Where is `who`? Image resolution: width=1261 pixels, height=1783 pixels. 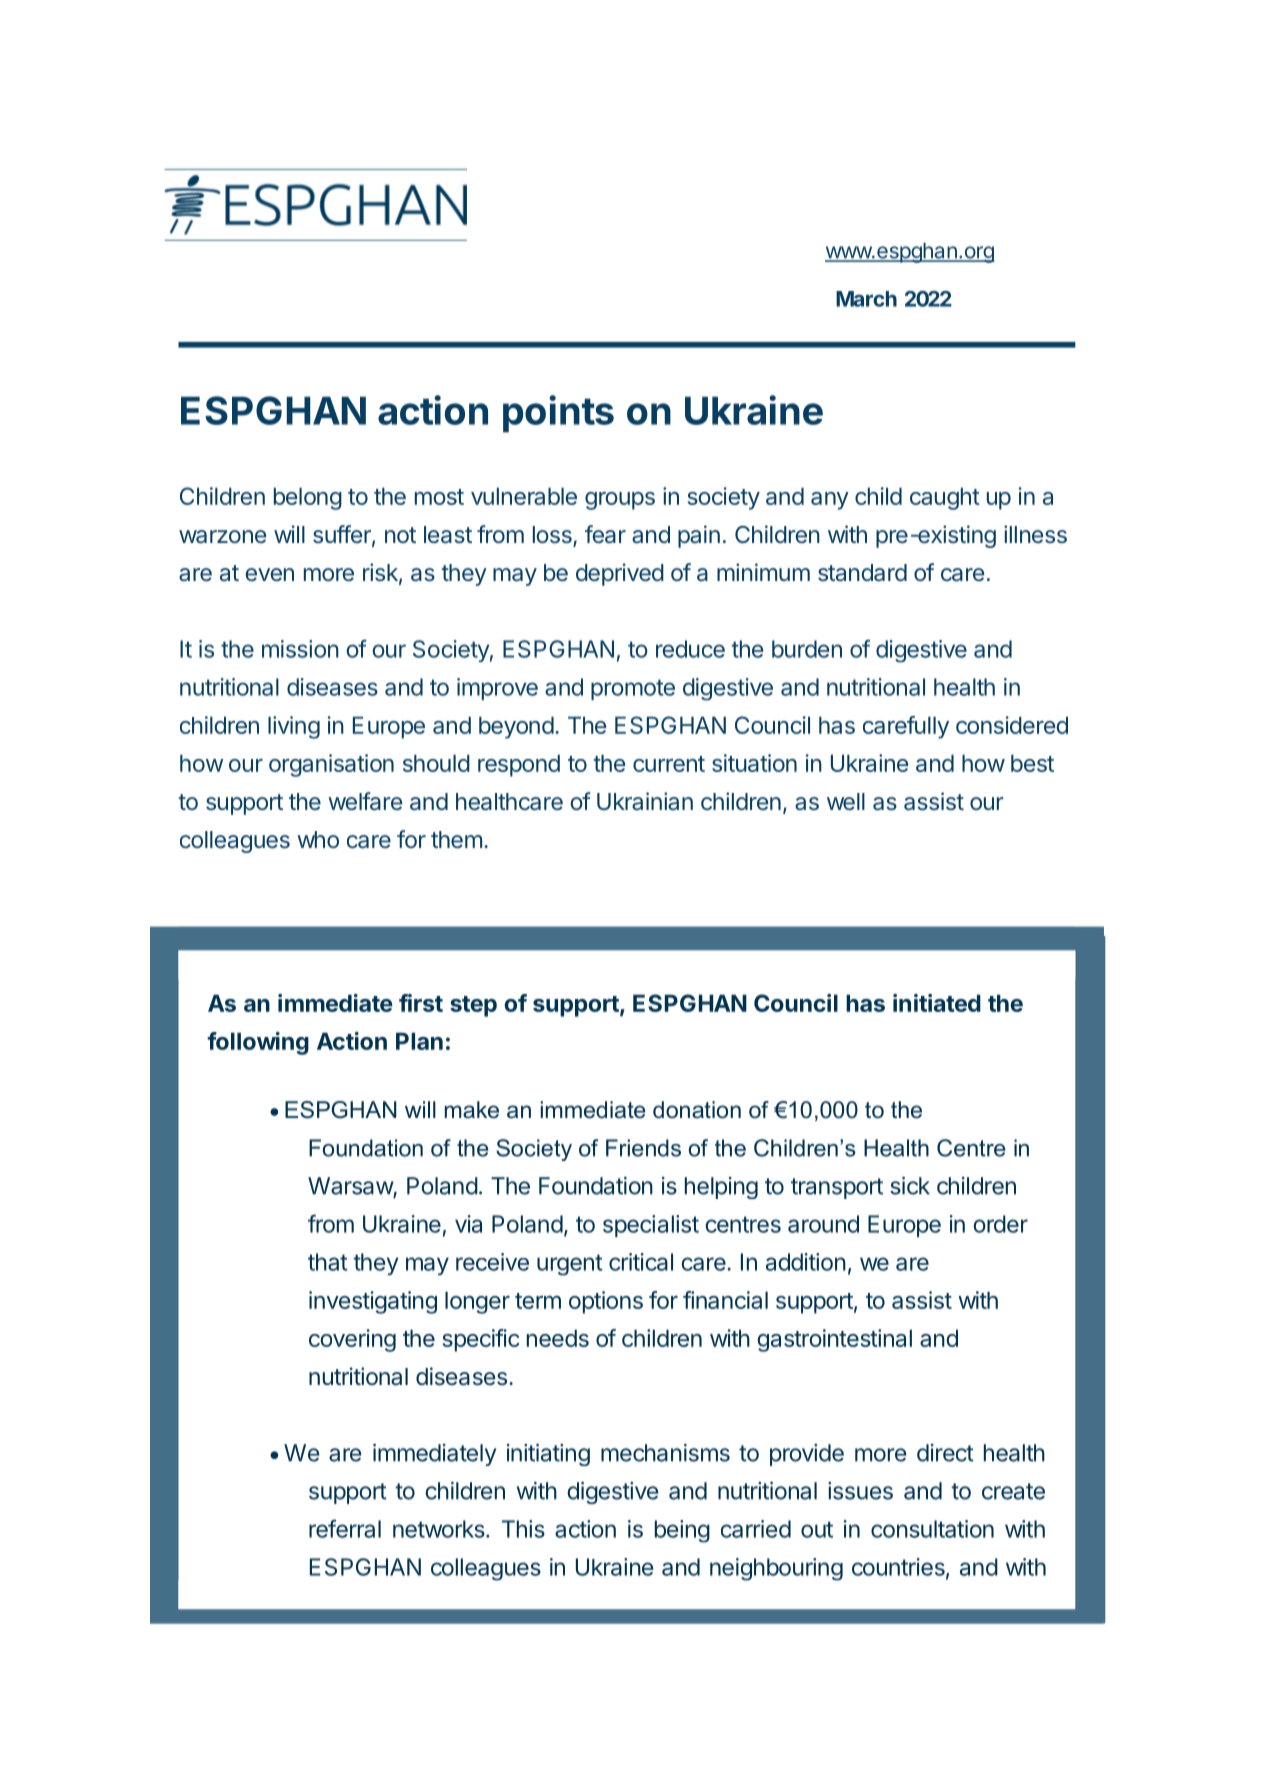 who is located at coordinates (318, 839).
